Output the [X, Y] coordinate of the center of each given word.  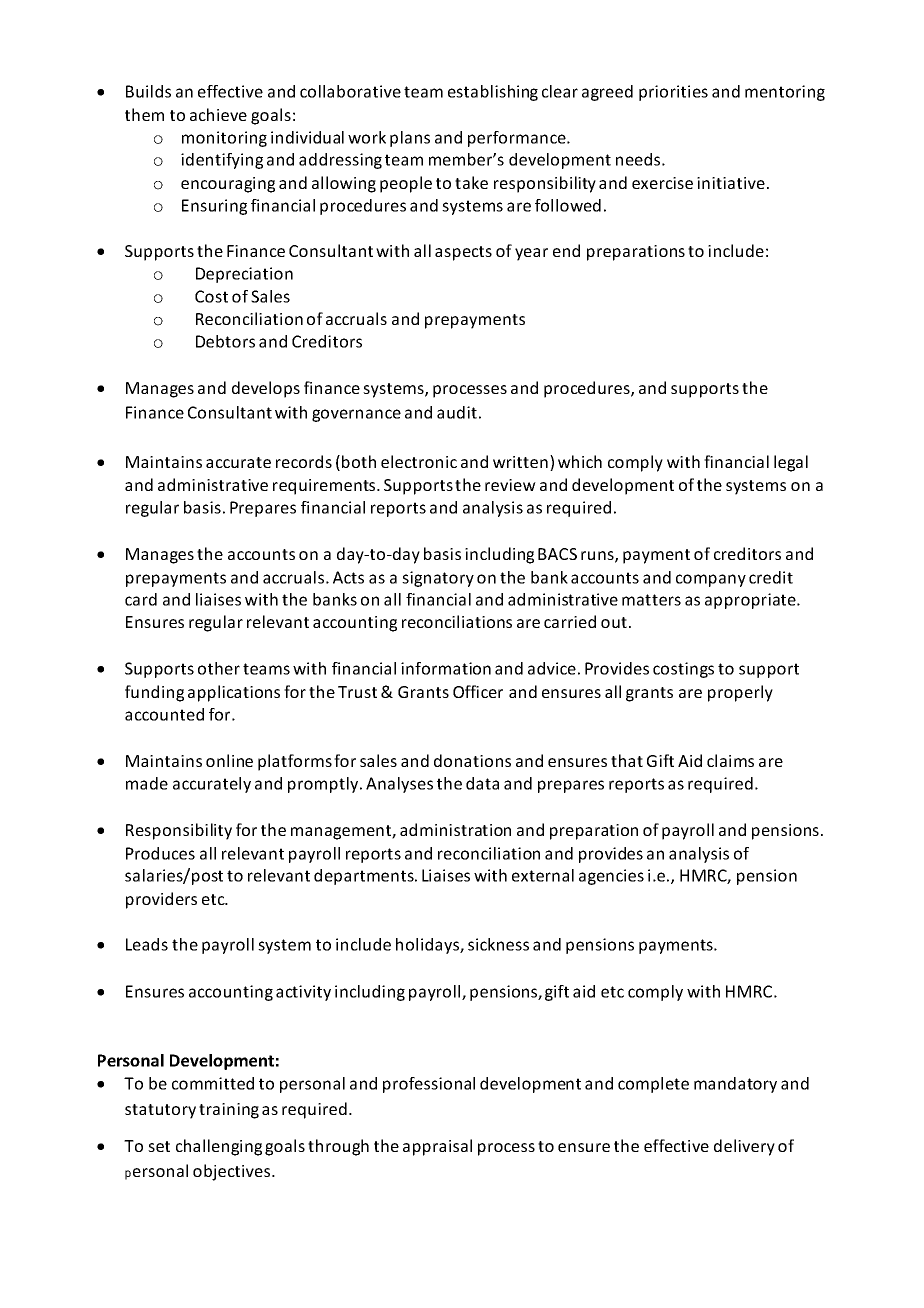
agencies [611, 877]
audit [457, 412]
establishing [493, 93]
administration [455, 829]
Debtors [225, 341]
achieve [218, 114]
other [219, 668]
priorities [673, 93]
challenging [219, 1147]
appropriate [751, 601]
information [446, 668]
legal [791, 463]
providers [161, 900]
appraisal [437, 1147]
